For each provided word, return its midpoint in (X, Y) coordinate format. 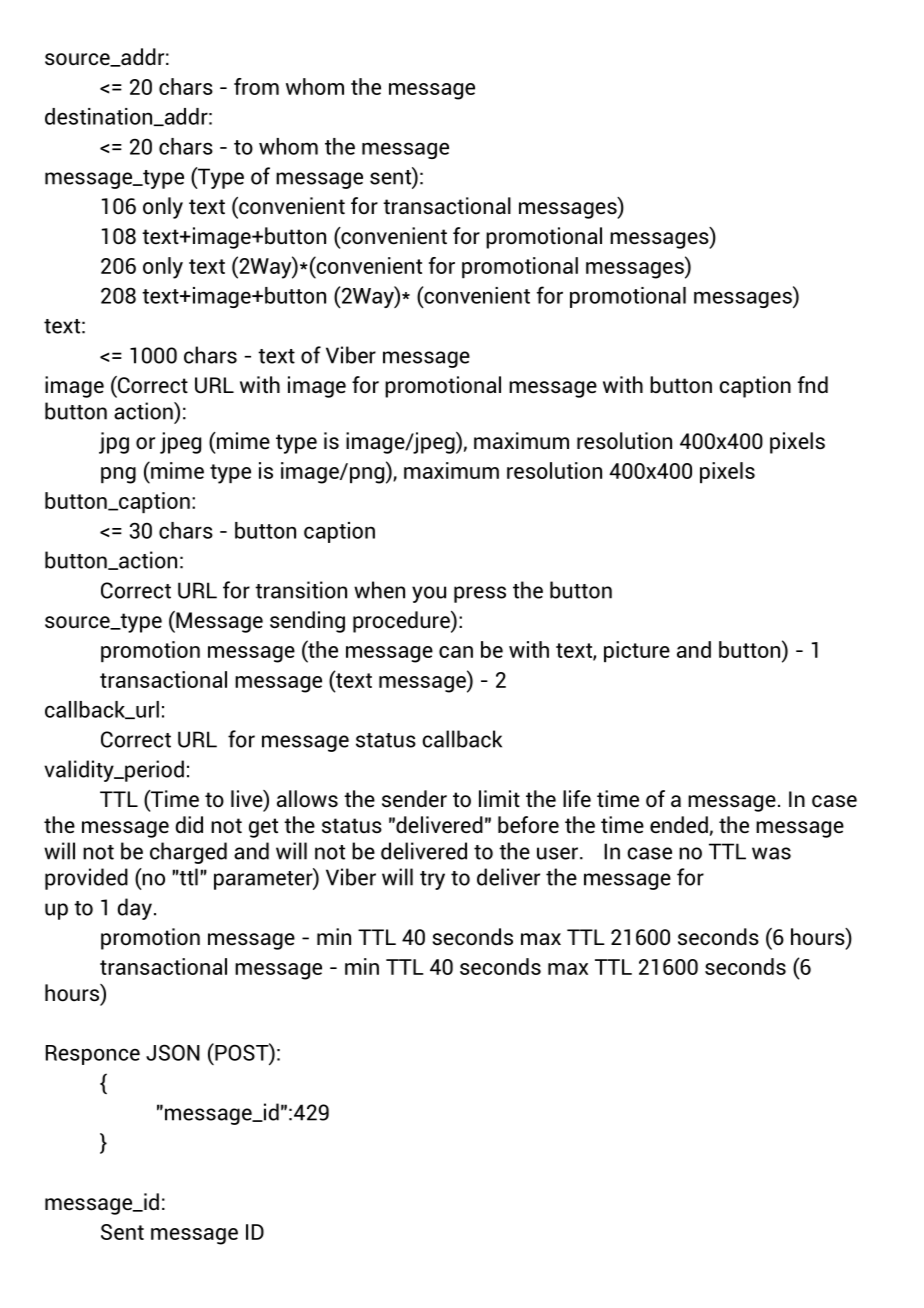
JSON (173, 1052)
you (429, 594)
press (480, 594)
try (432, 880)
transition (301, 590)
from (256, 86)
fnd (813, 384)
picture (637, 651)
